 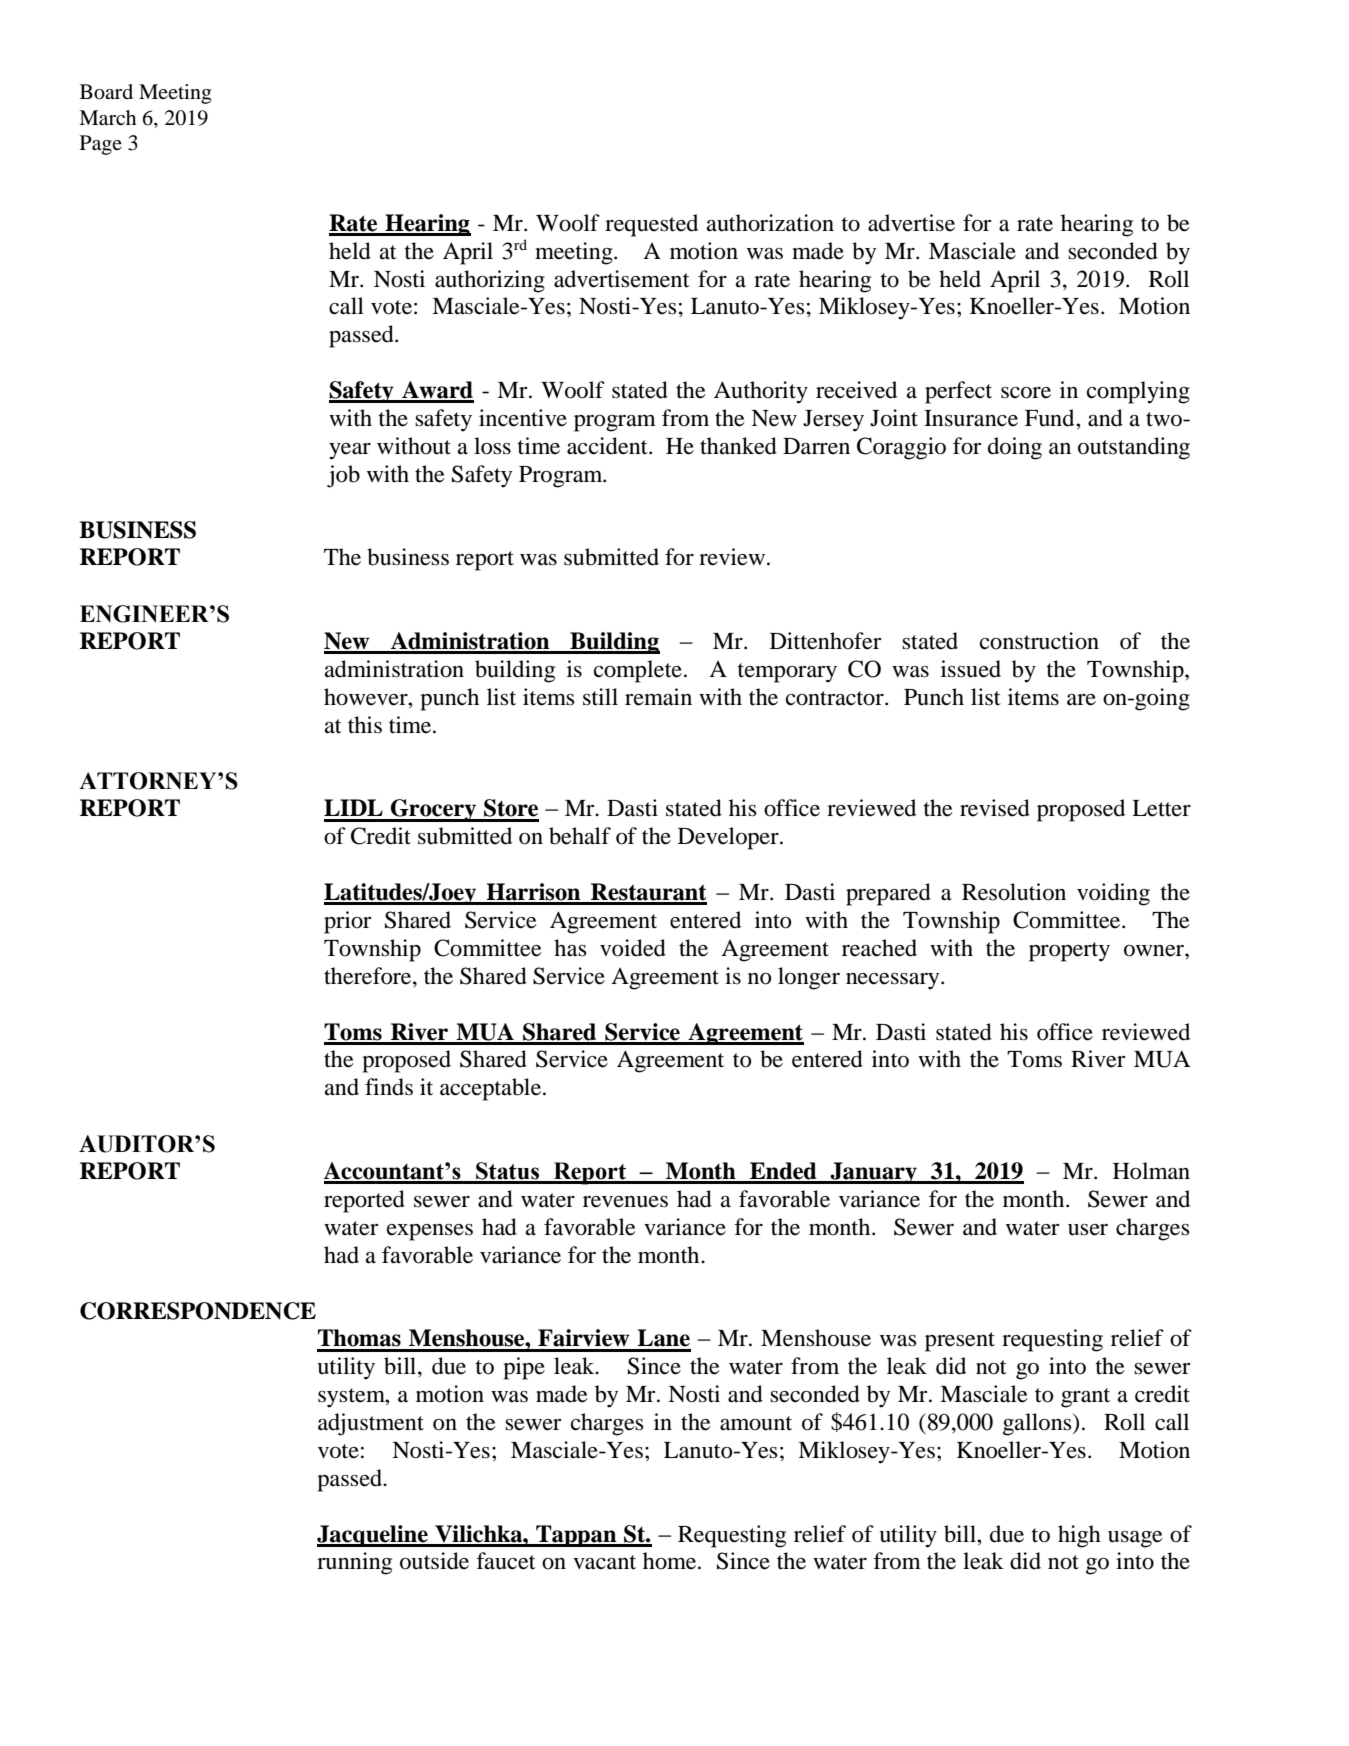 What do you see at coordinates (107, 118) in the screenshot?
I see `March` at bounding box center [107, 118].
